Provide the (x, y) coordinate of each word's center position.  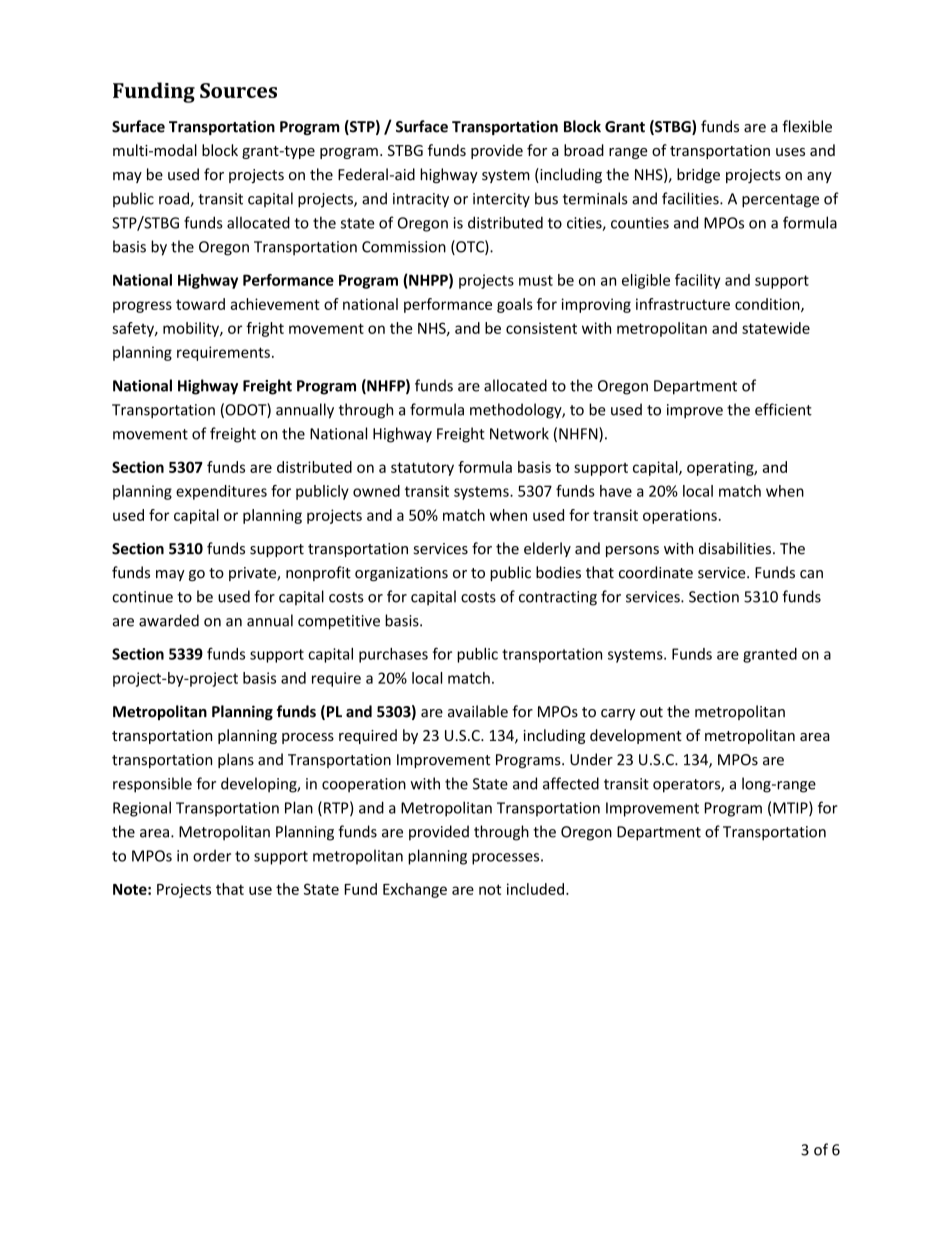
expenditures (221, 492)
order (212, 856)
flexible (807, 126)
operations (680, 516)
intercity (501, 200)
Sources (238, 90)
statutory (422, 469)
